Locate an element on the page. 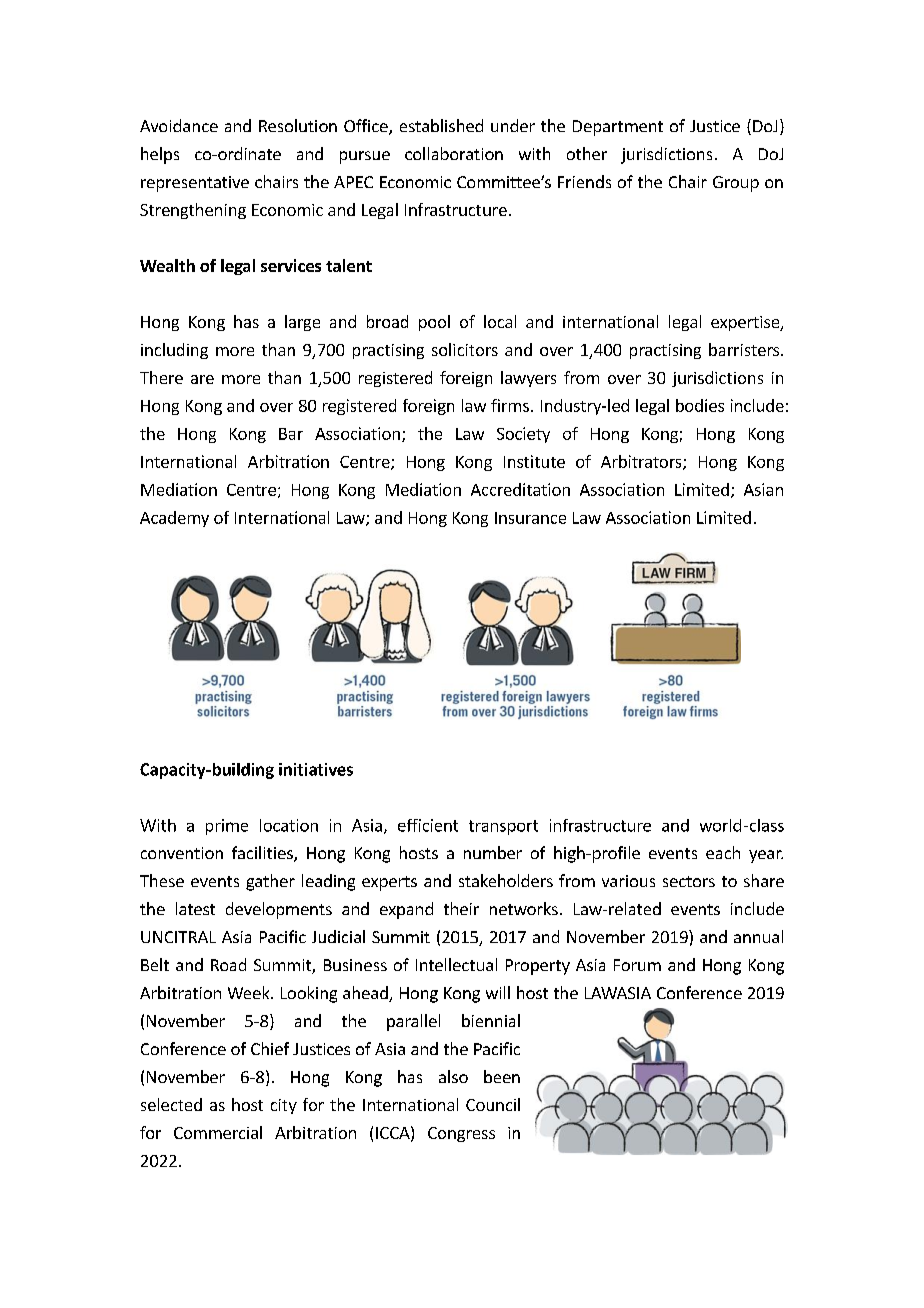 This page has height=1308, width=924. Forum is located at coordinates (637, 965).
